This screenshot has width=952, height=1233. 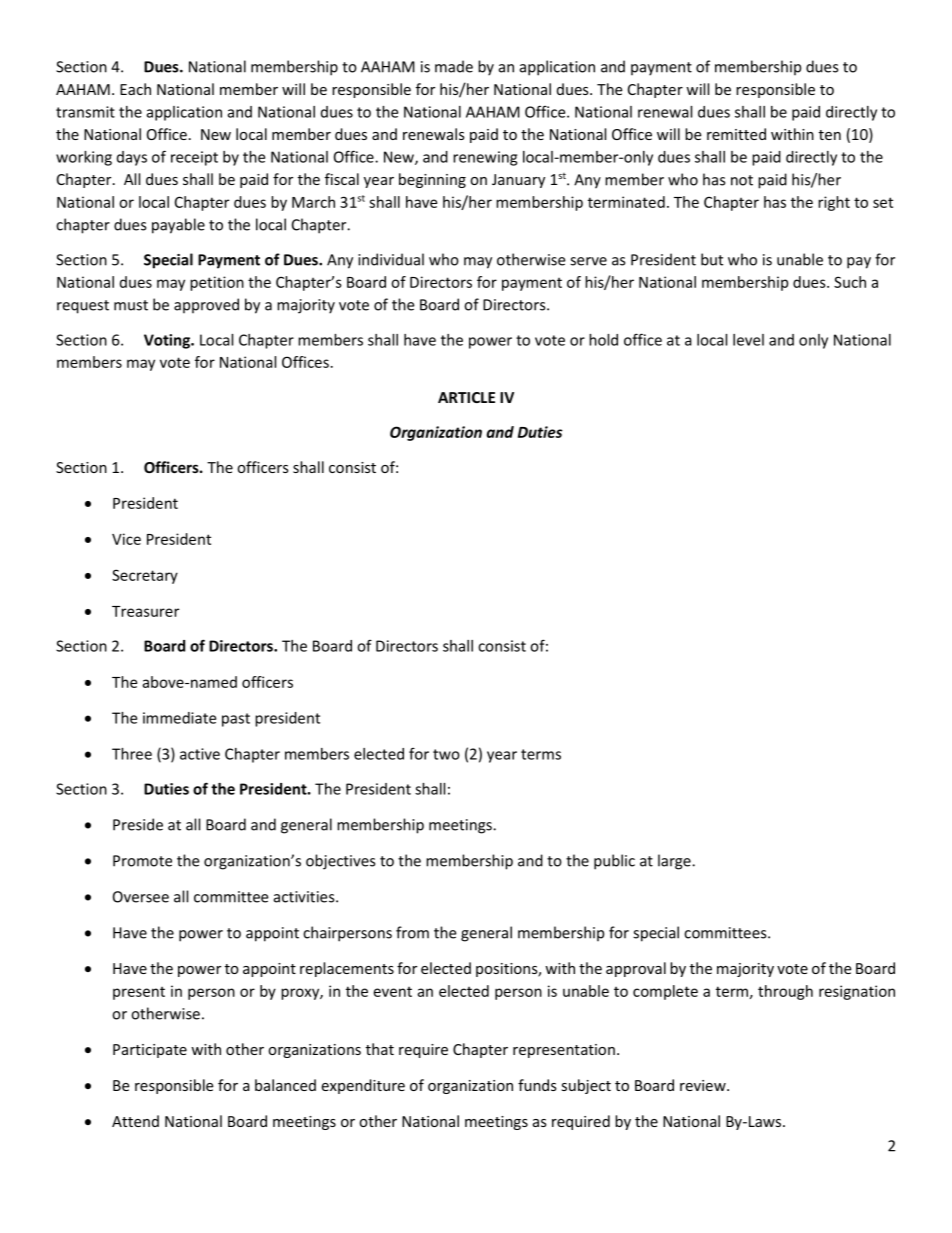 What do you see at coordinates (736, 134) in the screenshot?
I see `remitted` at bounding box center [736, 134].
